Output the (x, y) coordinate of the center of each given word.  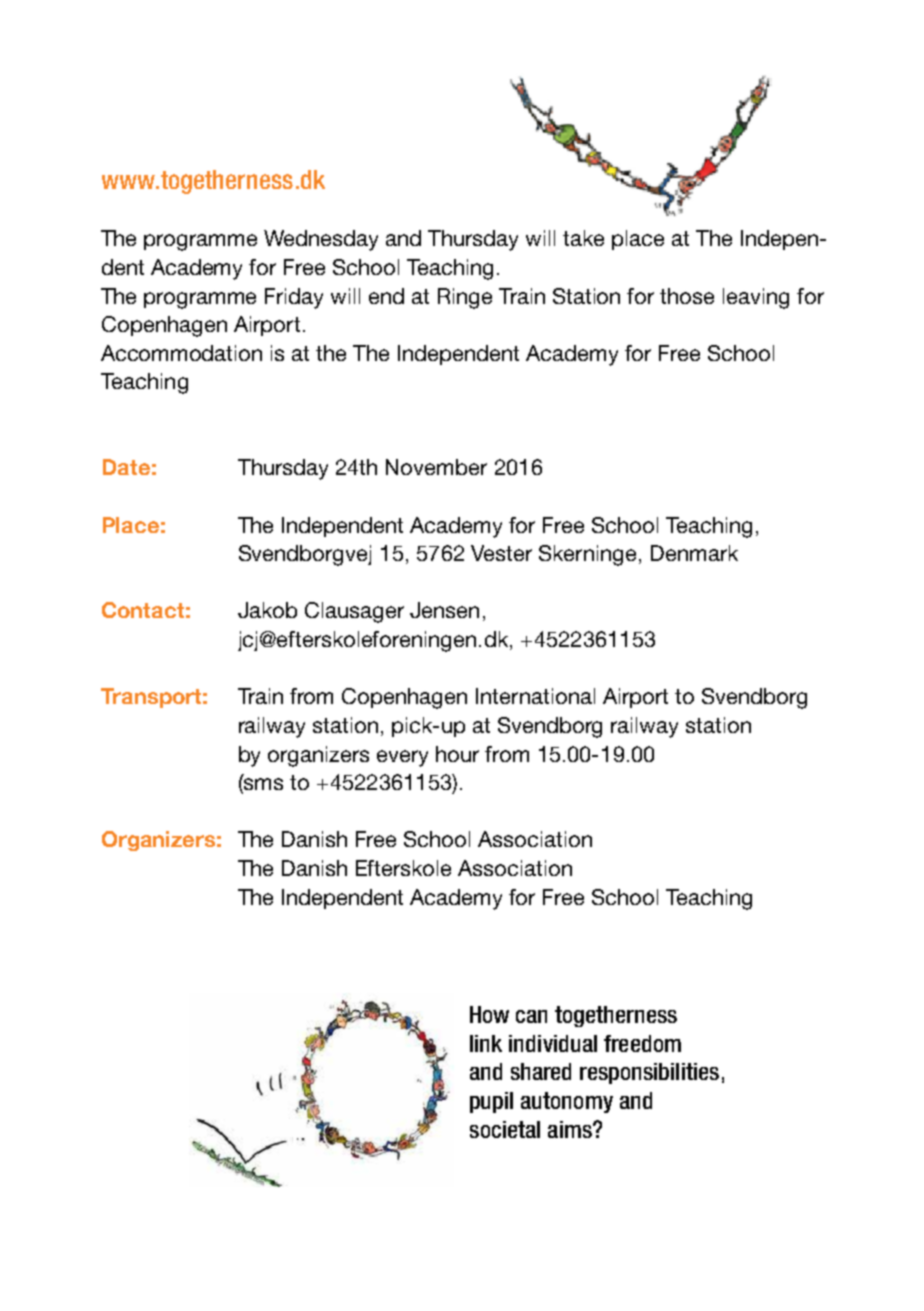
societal (505, 1129)
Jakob (267, 610)
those (687, 296)
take (583, 238)
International (535, 696)
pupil (491, 1102)
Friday (294, 298)
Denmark (694, 553)
